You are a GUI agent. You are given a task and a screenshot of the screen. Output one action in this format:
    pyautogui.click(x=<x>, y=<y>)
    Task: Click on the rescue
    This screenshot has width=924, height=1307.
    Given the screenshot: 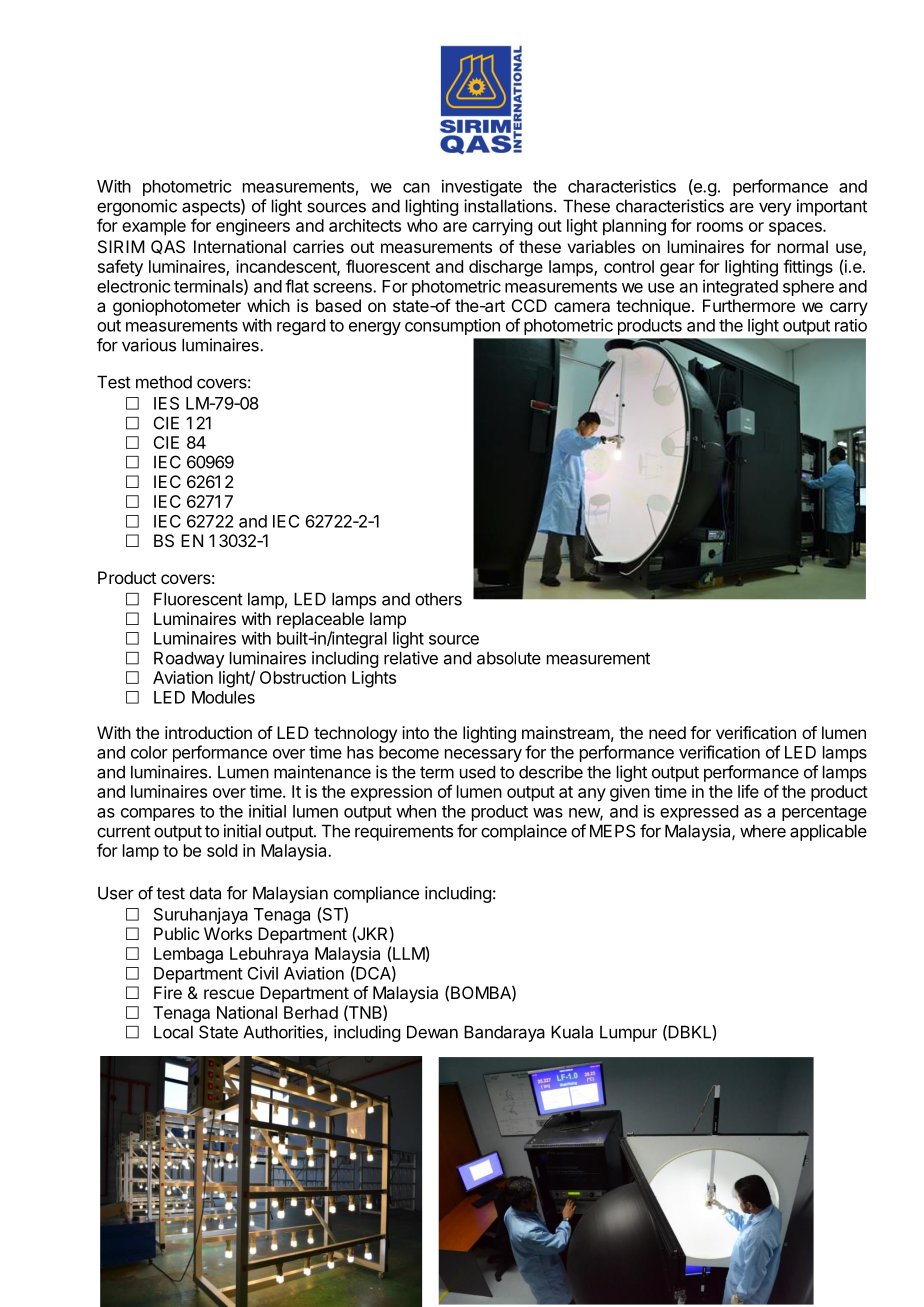 What is the action you would take?
    pyautogui.click(x=229, y=994)
